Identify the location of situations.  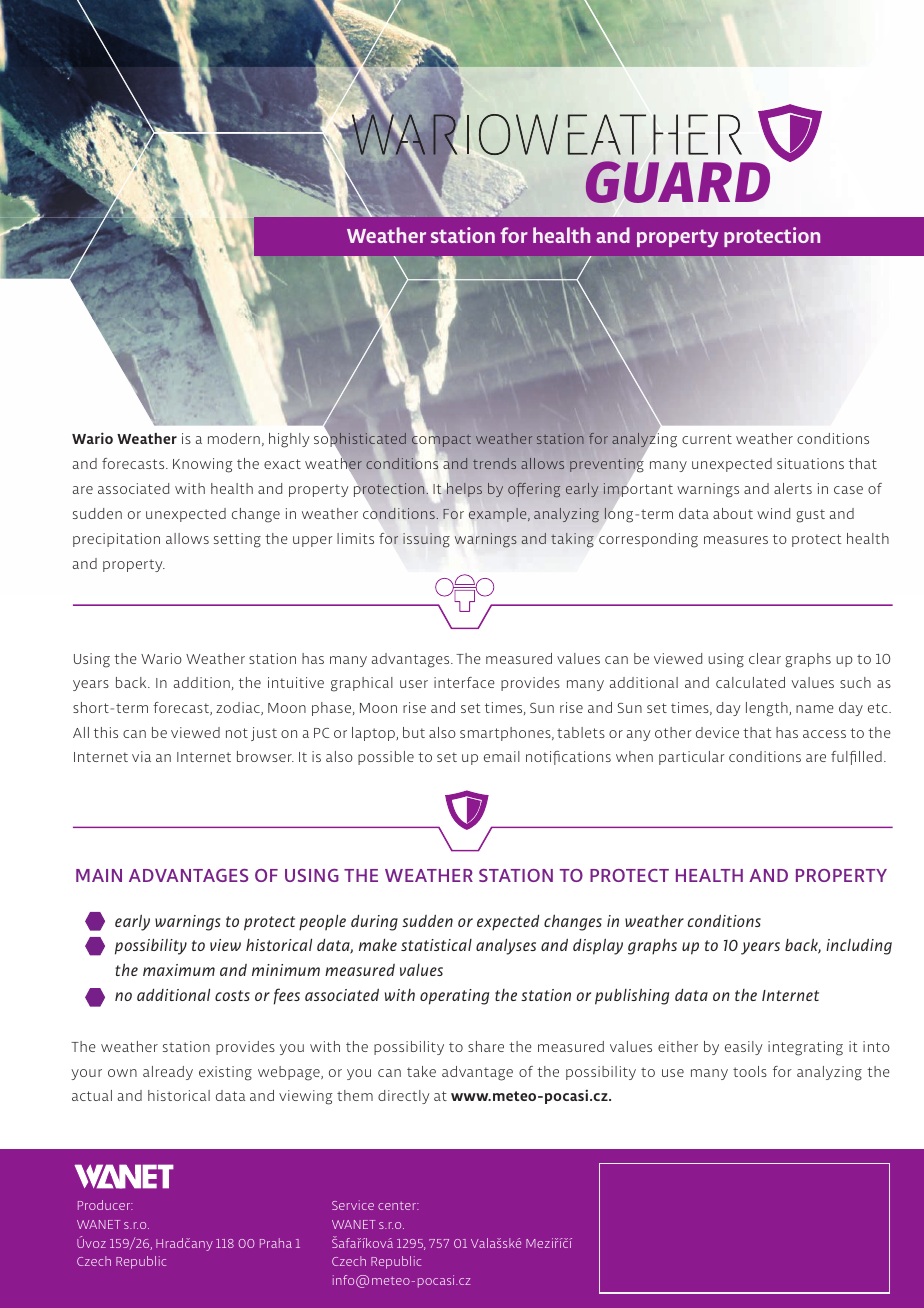
(810, 463).
